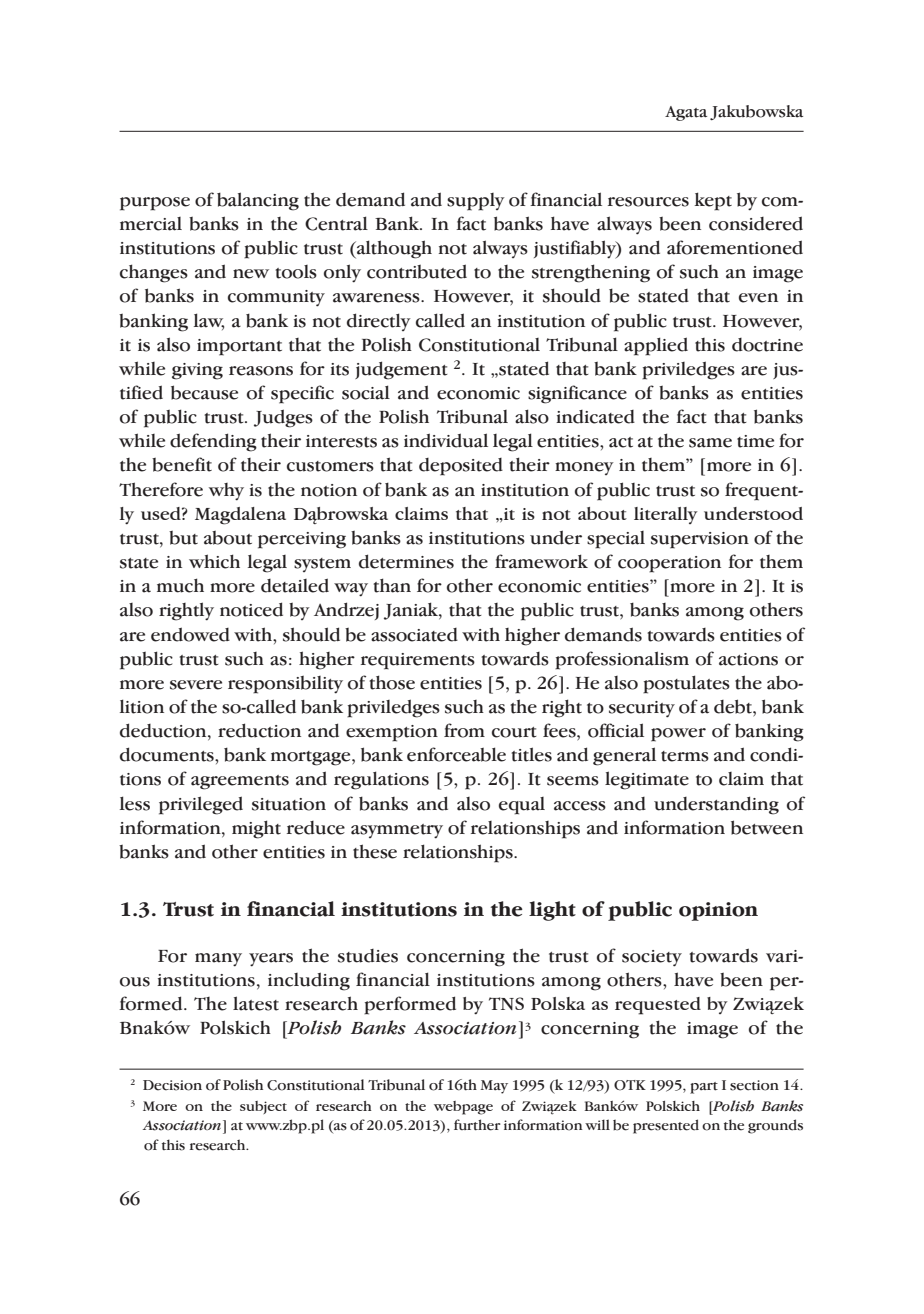 The width and height of the screenshot is (924, 1314). What do you see at coordinates (741, 779) in the screenshot?
I see `claim` at bounding box center [741, 779].
